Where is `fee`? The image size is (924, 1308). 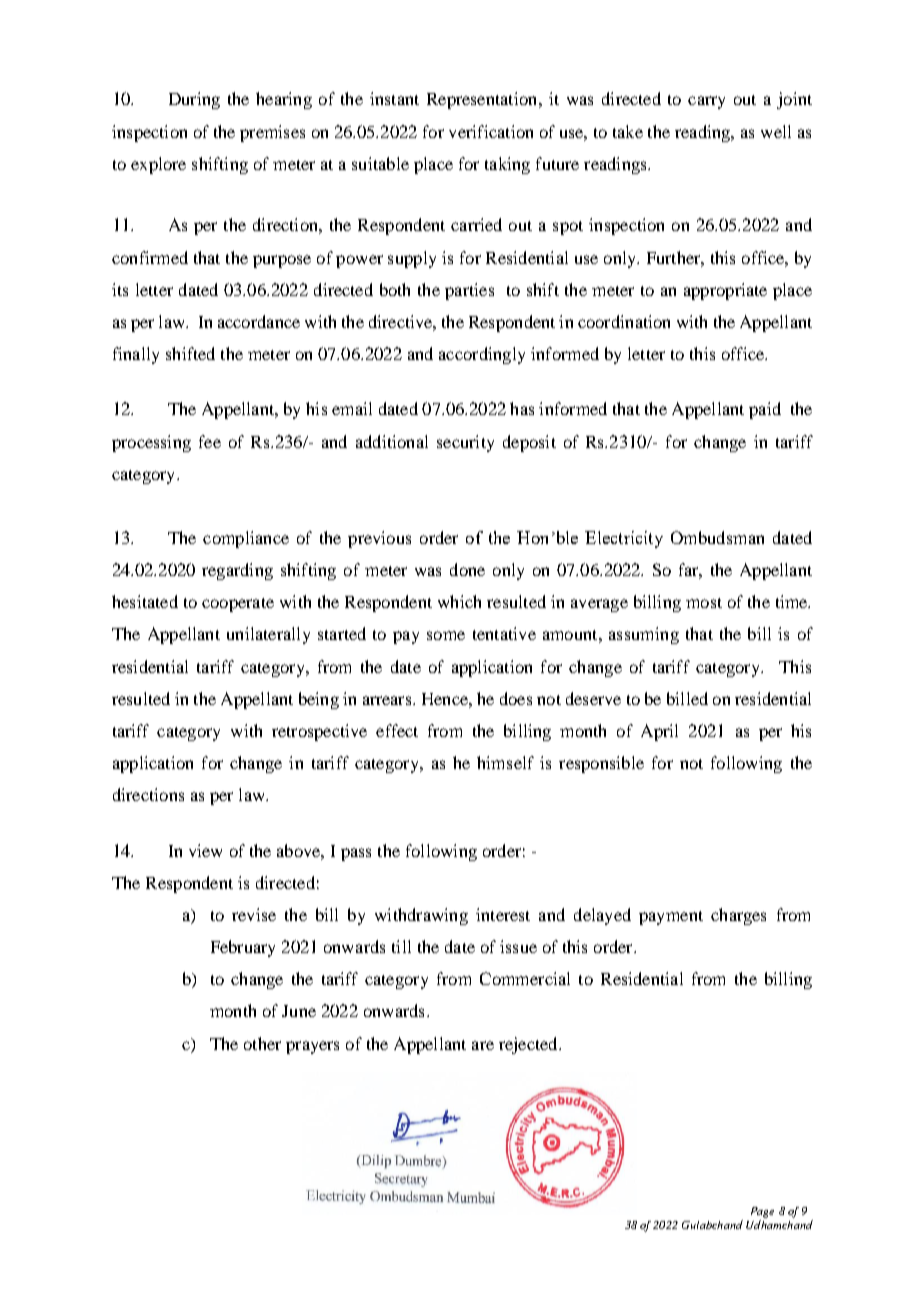
fee is located at coordinates (210, 441).
